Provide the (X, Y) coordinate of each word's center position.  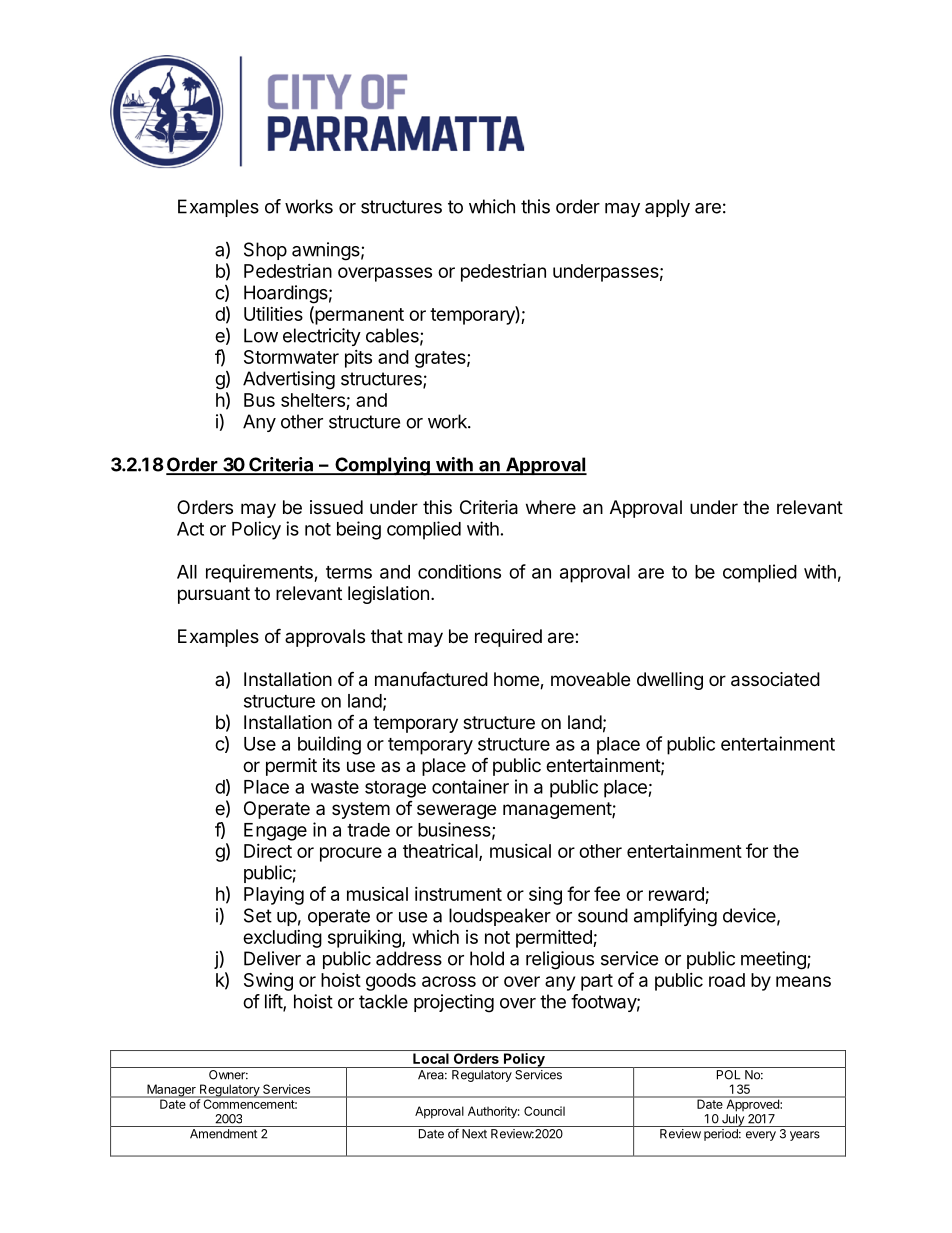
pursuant (214, 595)
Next (474, 1134)
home (517, 680)
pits (358, 359)
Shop (265, 251)
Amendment (223, 1134)
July (732, 1120)
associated (775, 679)
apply (667, 208)
